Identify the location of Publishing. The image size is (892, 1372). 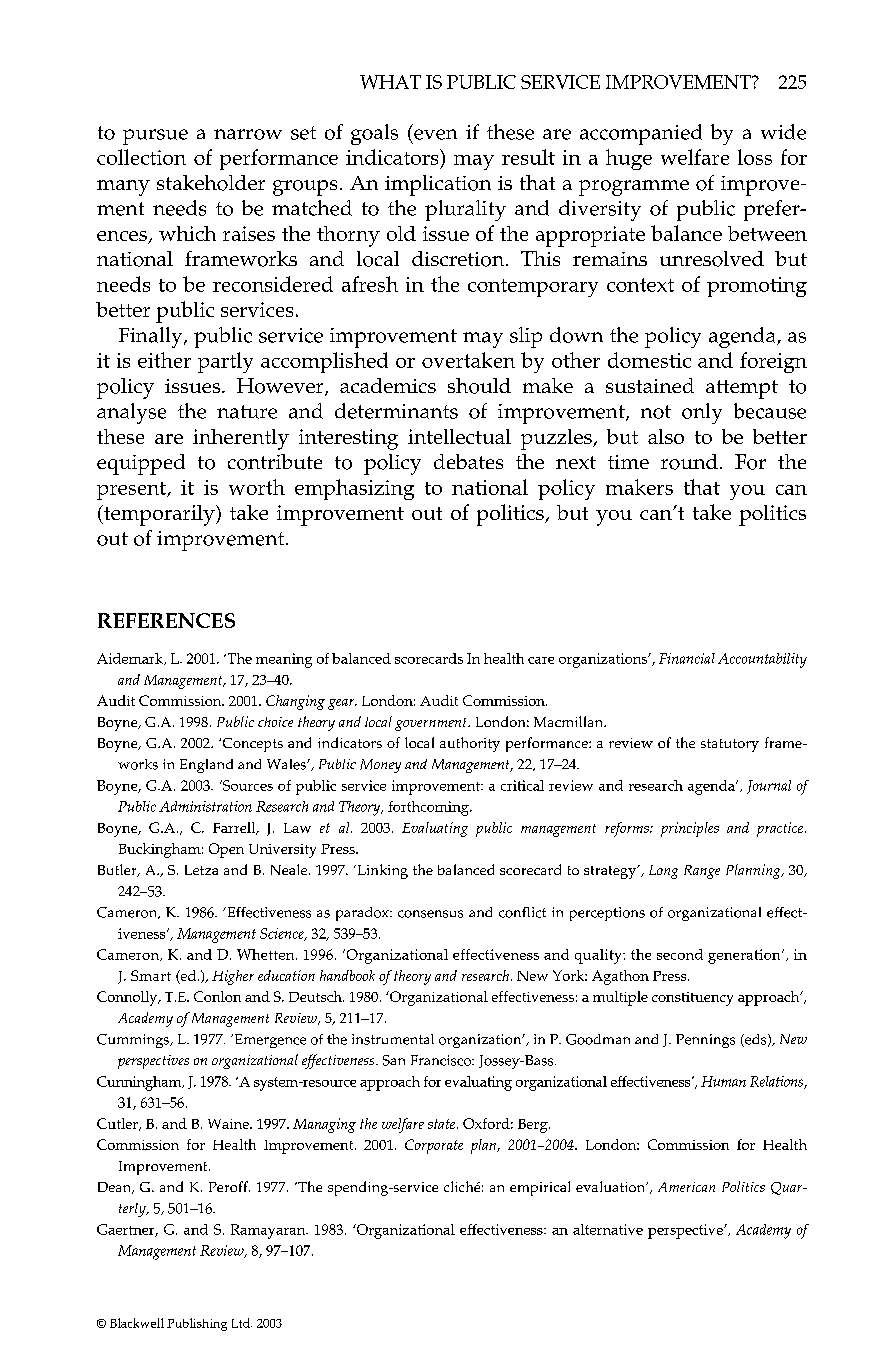
(197, 1324).
